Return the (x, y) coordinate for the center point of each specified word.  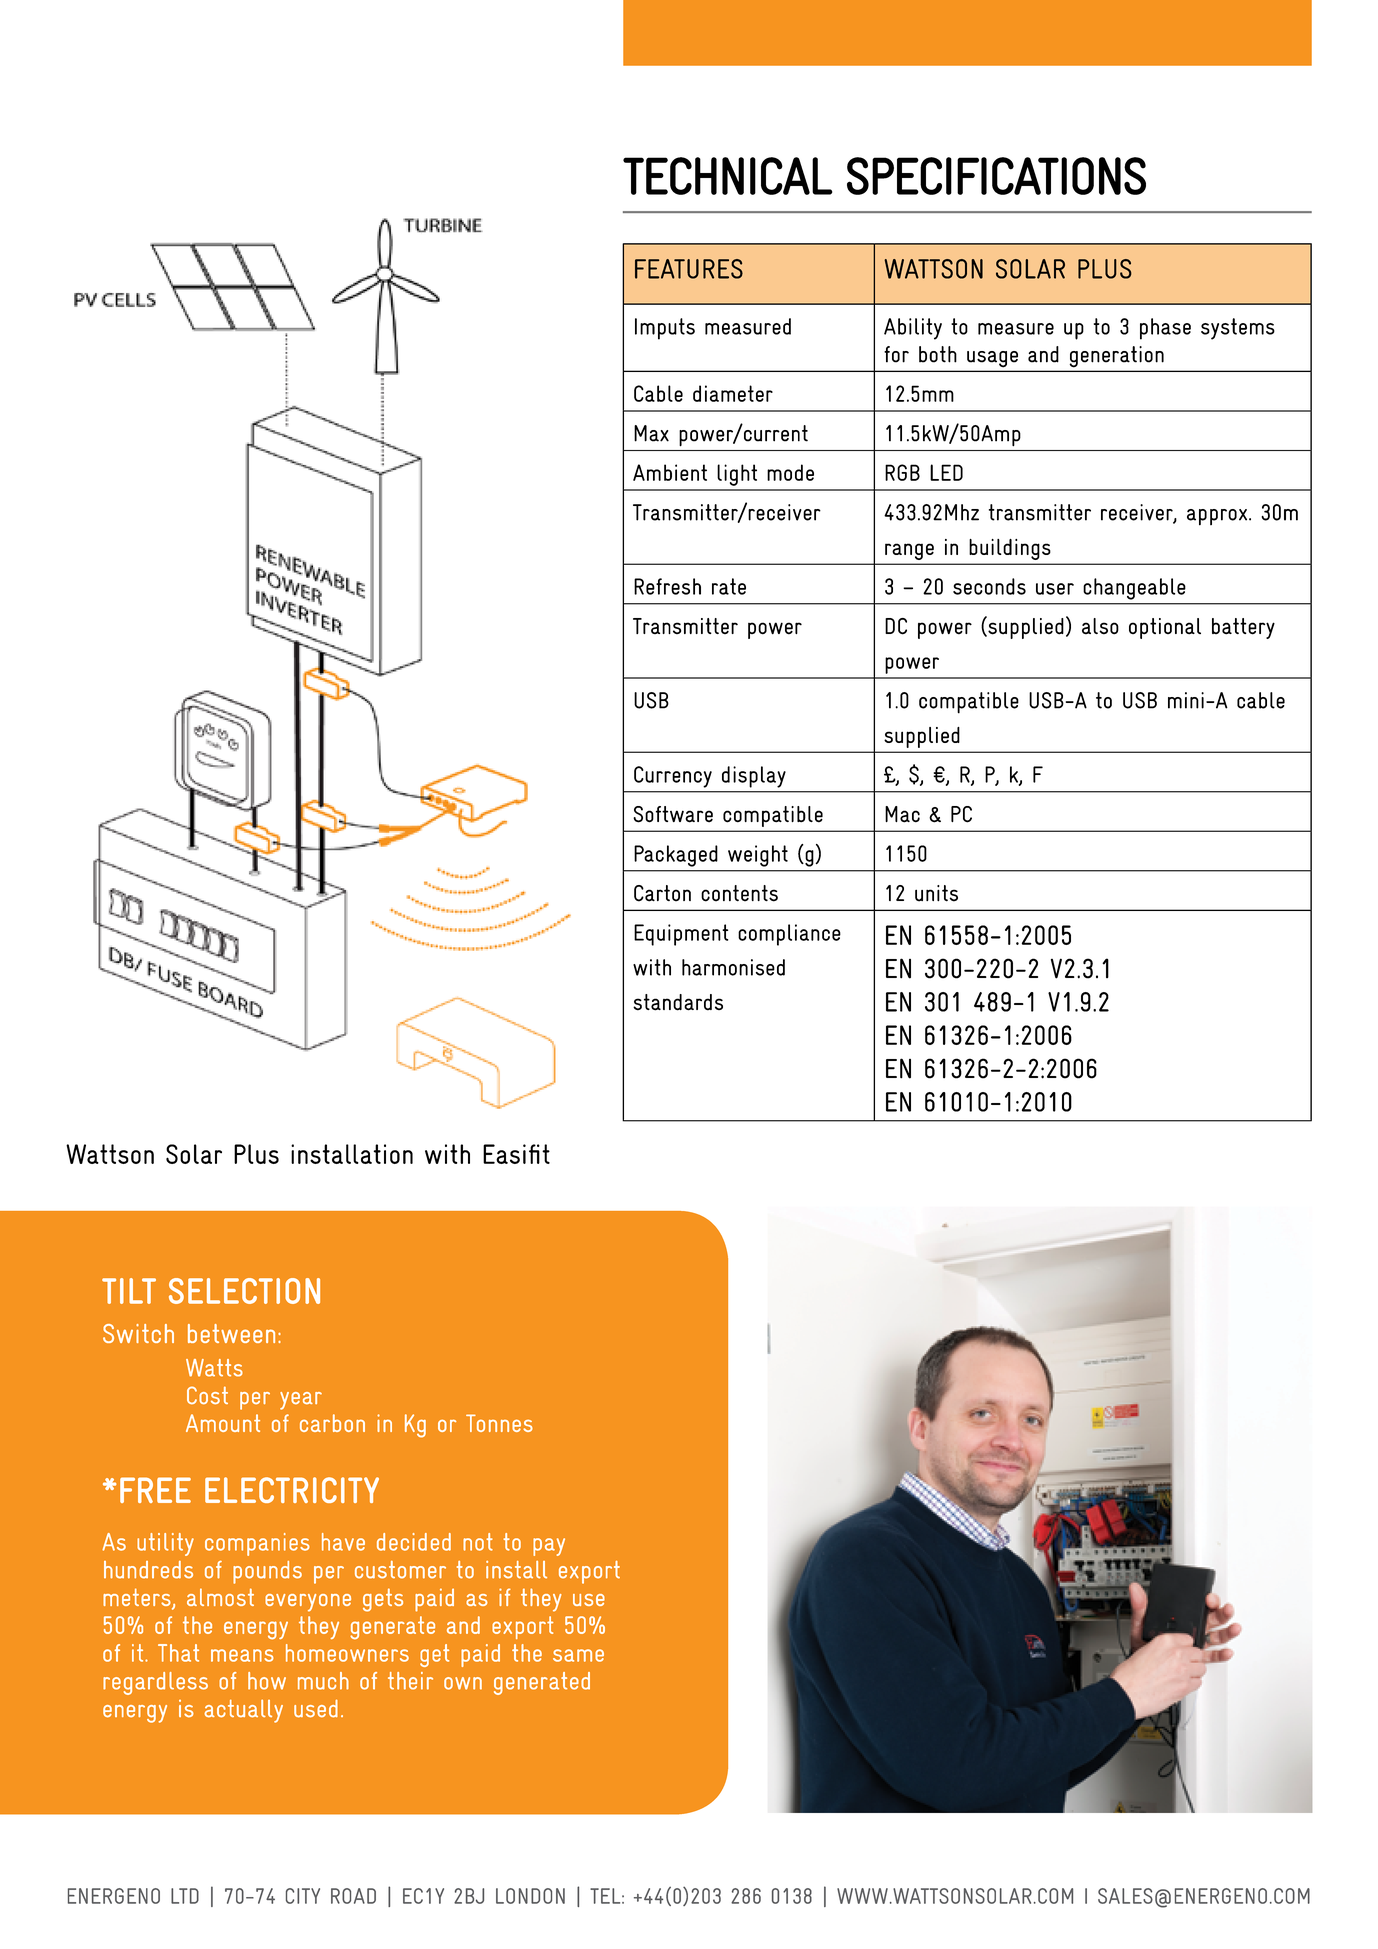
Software (673, 814)
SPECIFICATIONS (996, 176)
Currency (673, 777)
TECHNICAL (727, 176)
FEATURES (689, 269)
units (936, 893)
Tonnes (499, 1423)
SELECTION (244, 1291)
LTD (185, 1896)
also (1100, 626)
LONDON (530, 1896)
